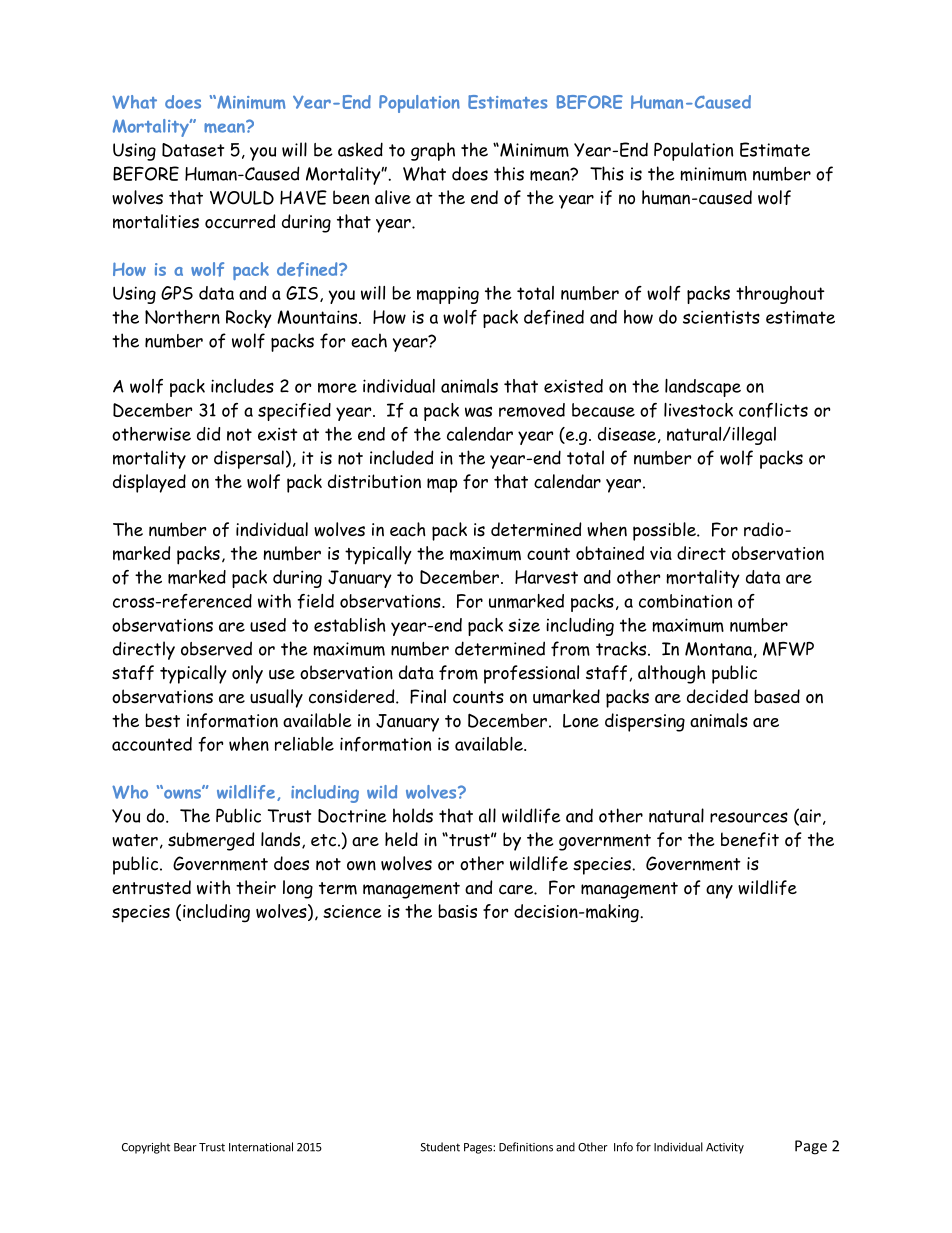 The height and width of the image is (1233, 952). What do you see at coordinates (242, 197) in the image?
I see `WOULD` at bounding box center [242, 197].
